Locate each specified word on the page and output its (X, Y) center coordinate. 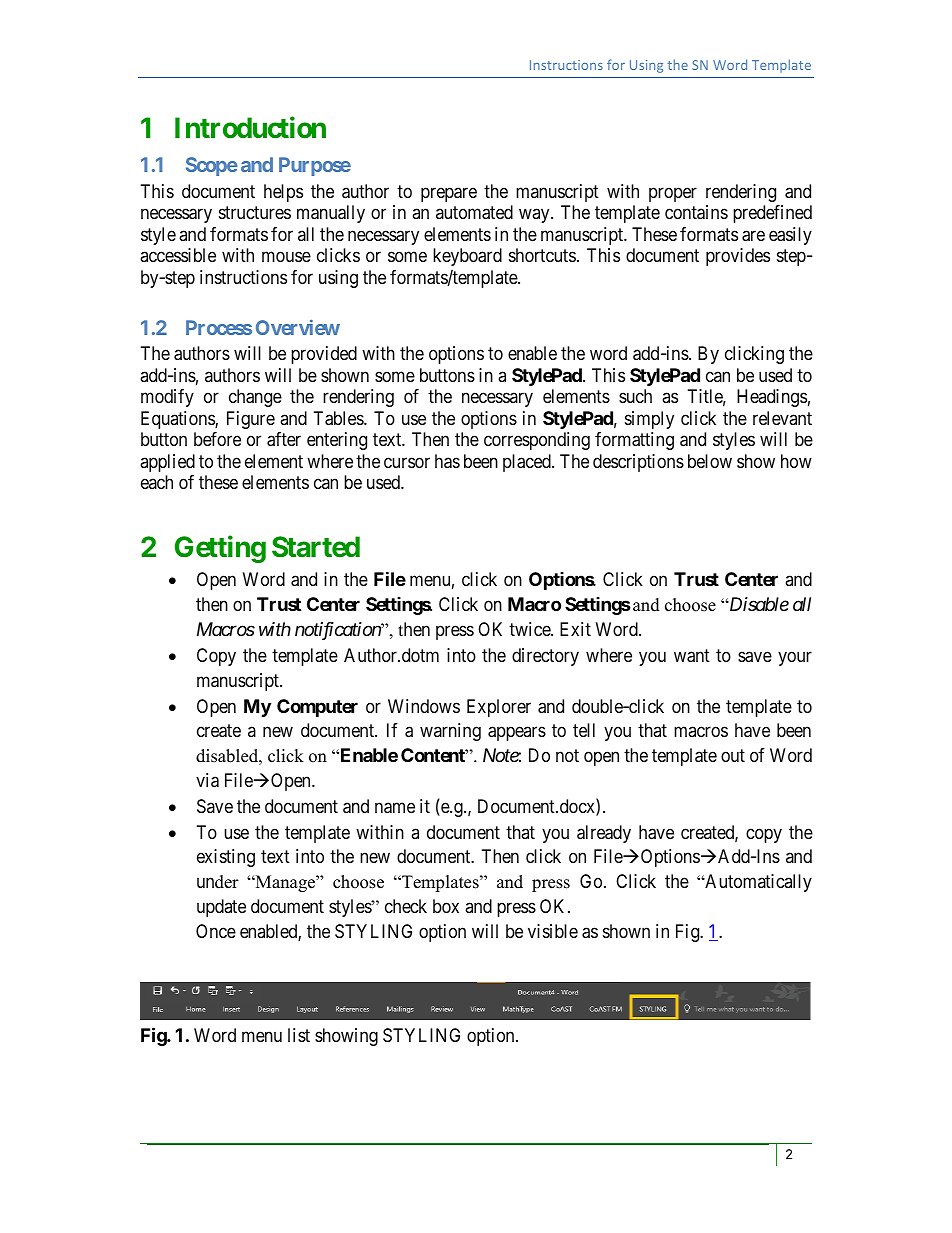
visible (553, 931)
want (692, 656)
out (733, 755)
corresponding (537, 441)
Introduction (250, 127)
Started (316, 547)
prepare (449, 194)
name (395, 808)
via (207, 780)
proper (673, 194)
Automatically (757, 883)
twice (530, 629)
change (255, 398)
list (299, 1035)
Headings (772, 398)
